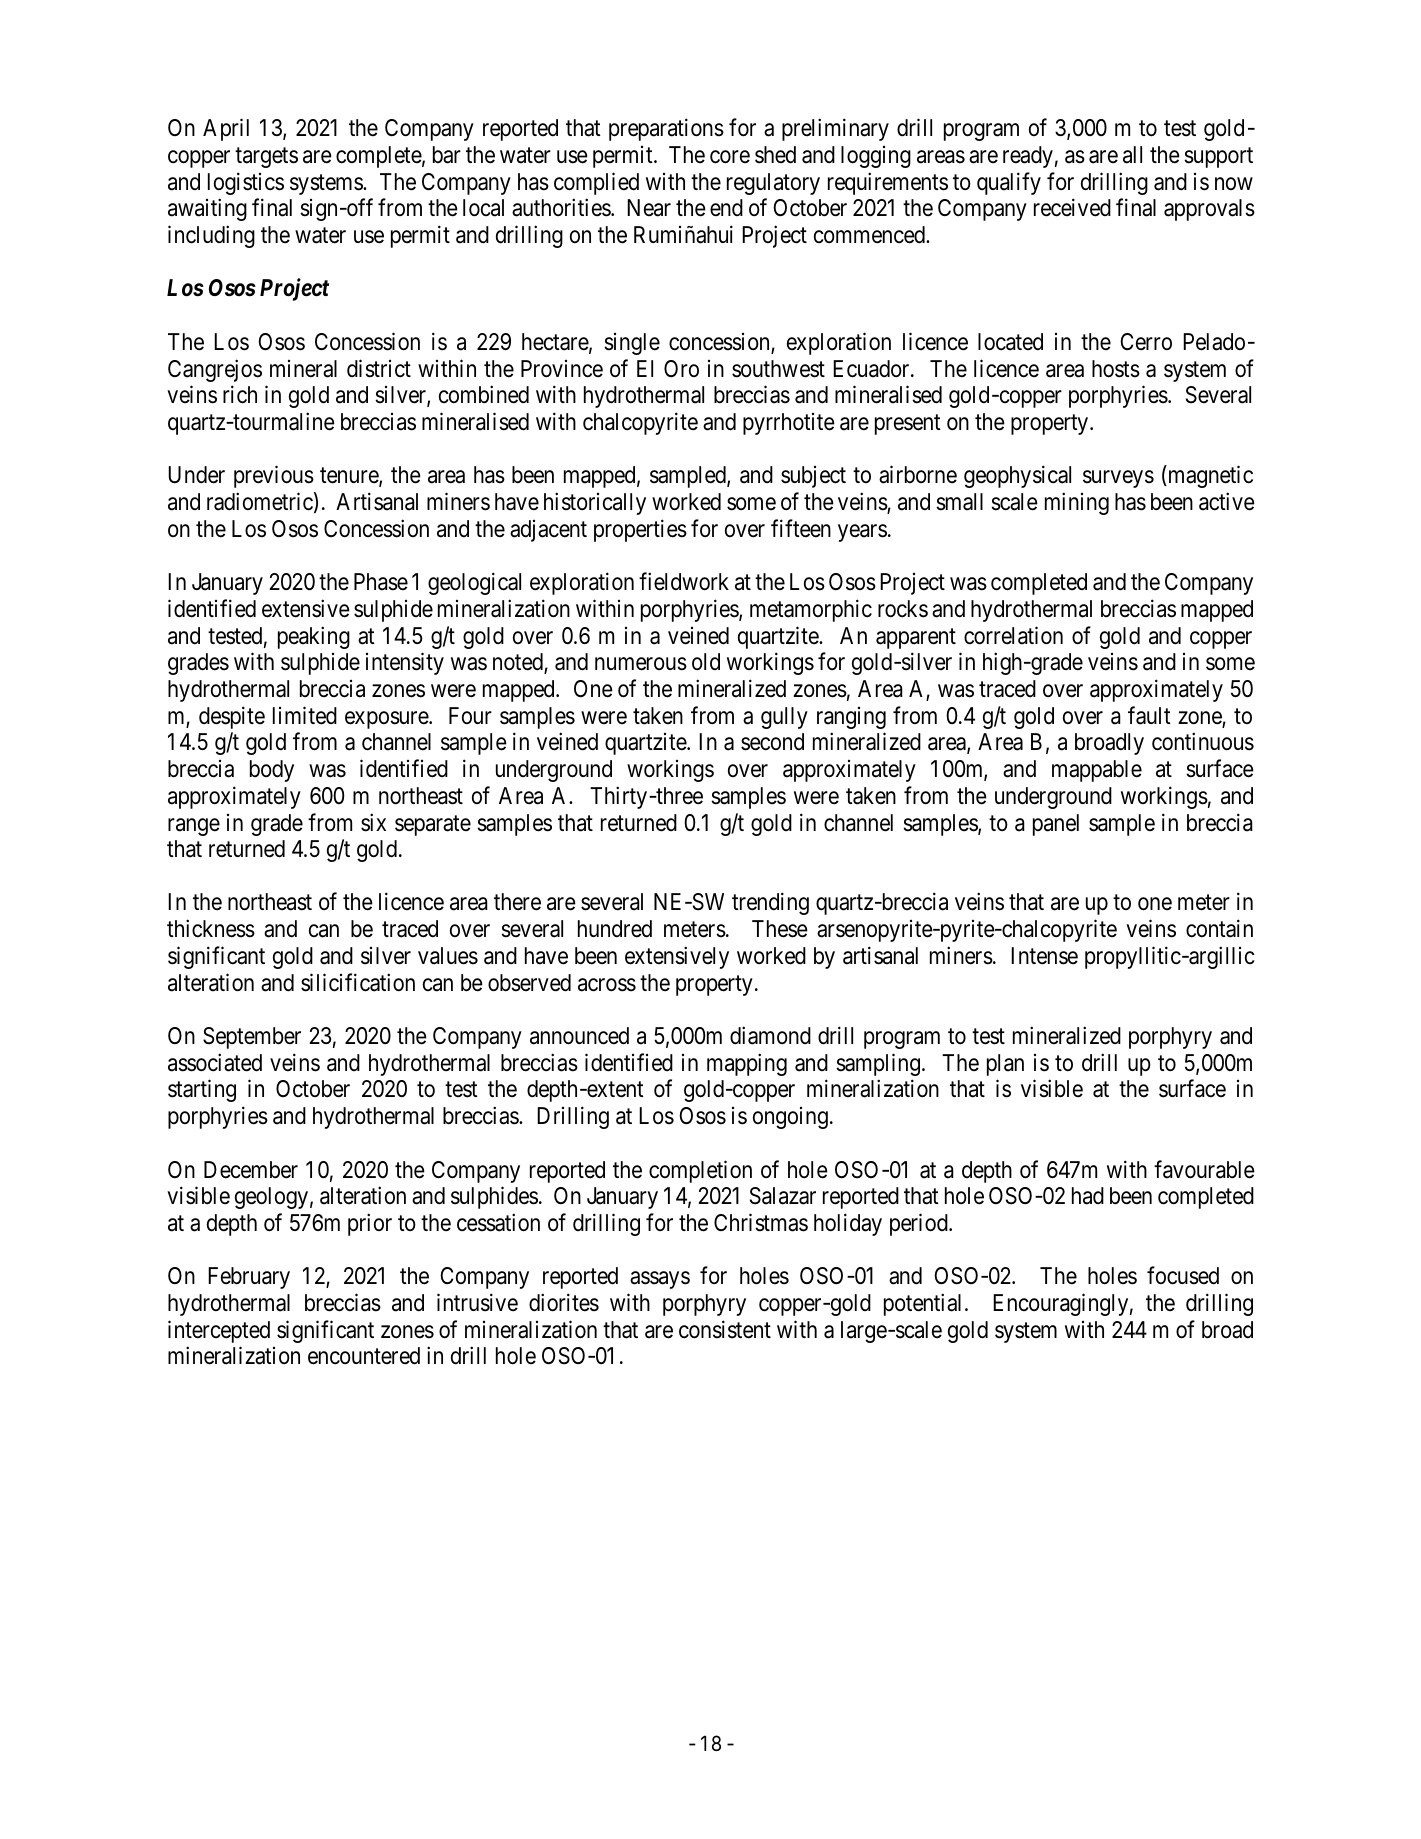 Image resolution: width=1421 pixels, height=1839 pixels. What do you see at coordinates (305, 715) in the document?
I see `limited` at bounding box center [305, 715].
